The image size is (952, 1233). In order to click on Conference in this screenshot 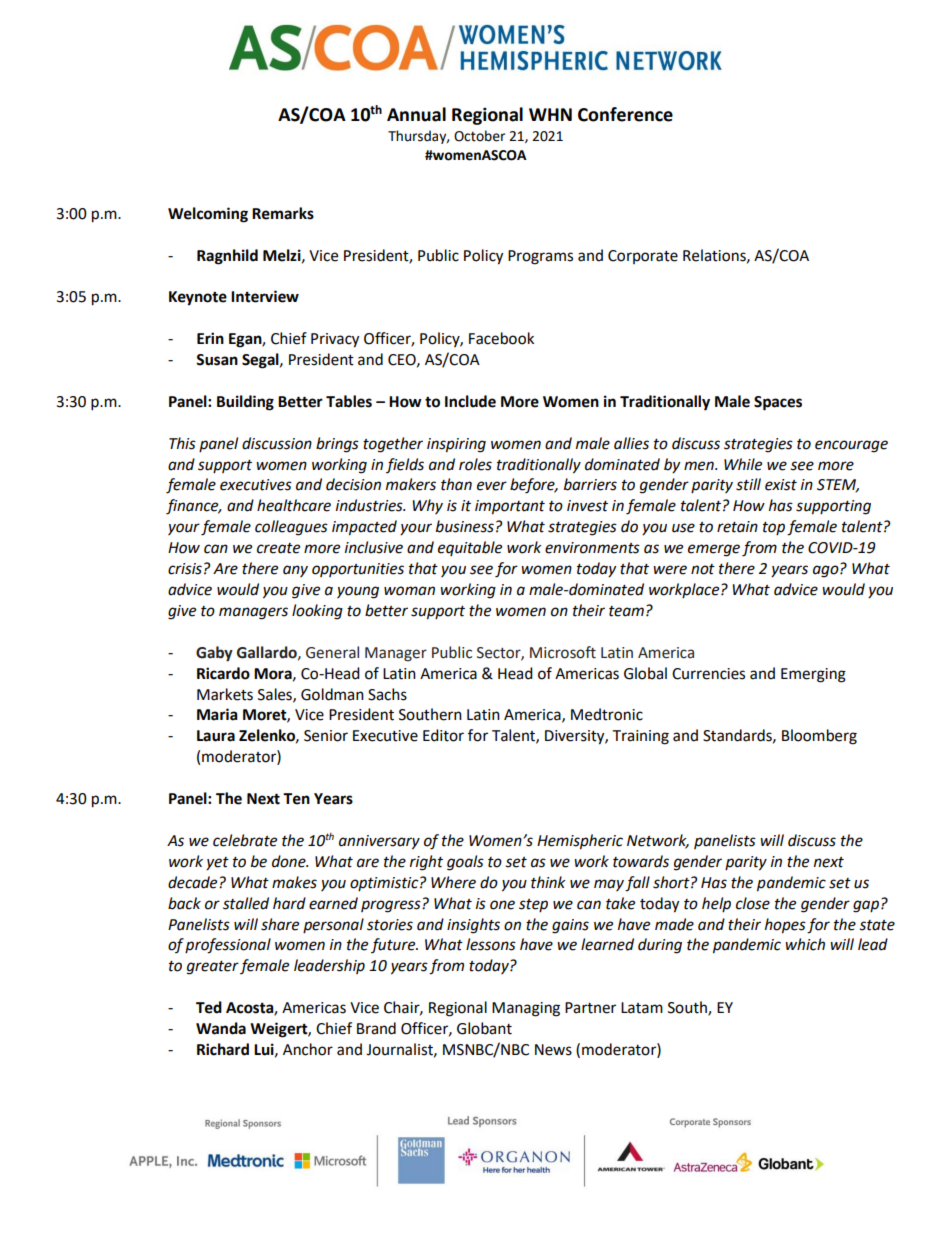, I will do `click(625, 114)`.
